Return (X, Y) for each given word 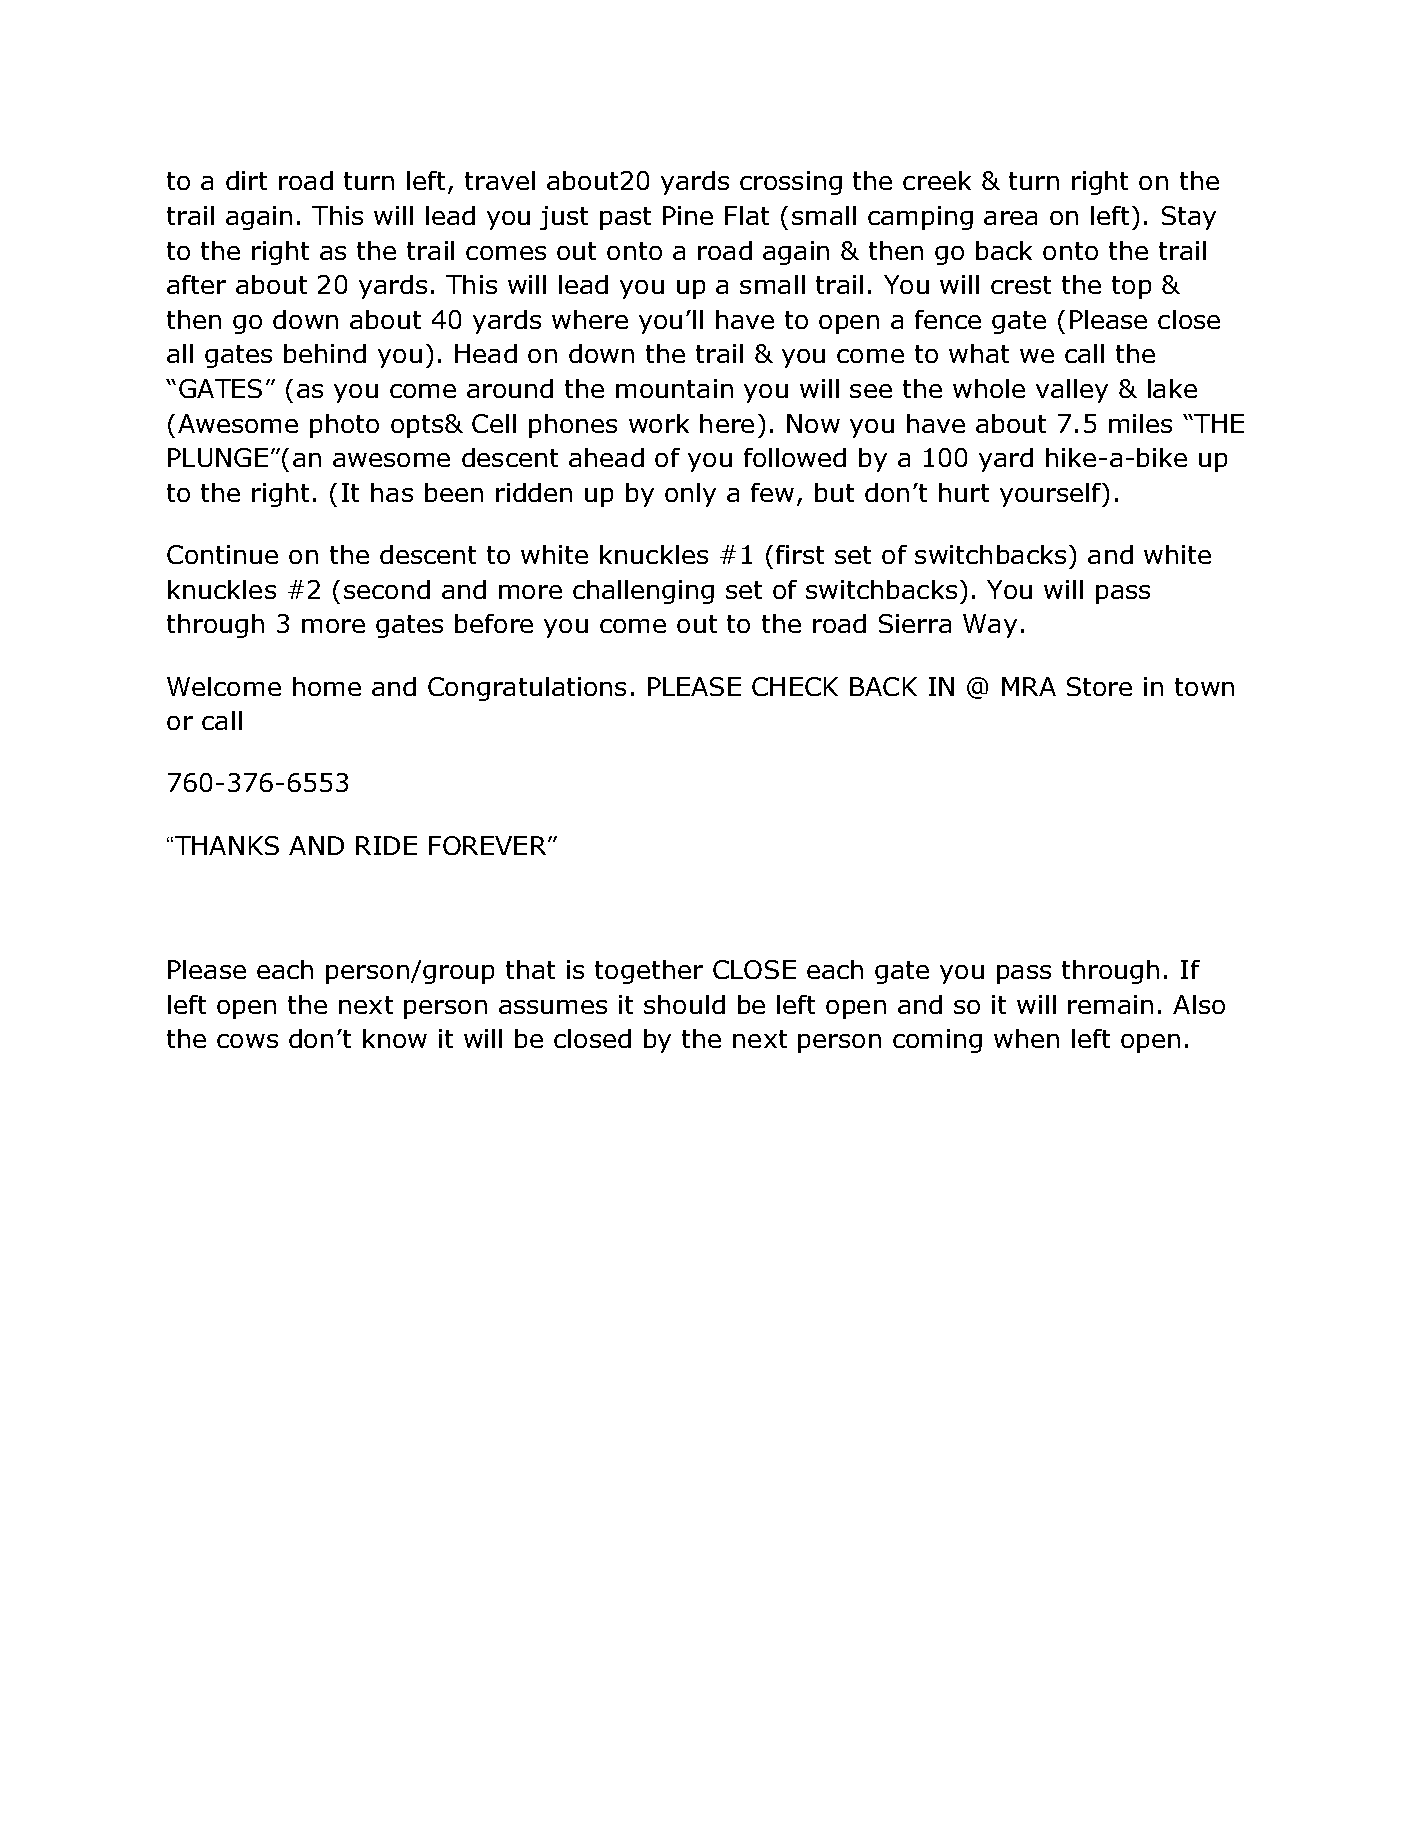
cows (247, 1041)
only (690, 495)
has (392, 492)
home (327, 686)
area (1010, 218)
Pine (688, 215)
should (684, 1004)
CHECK (795, 686)
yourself (1051, 495)
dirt (246, 180)
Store (1099, 686)
